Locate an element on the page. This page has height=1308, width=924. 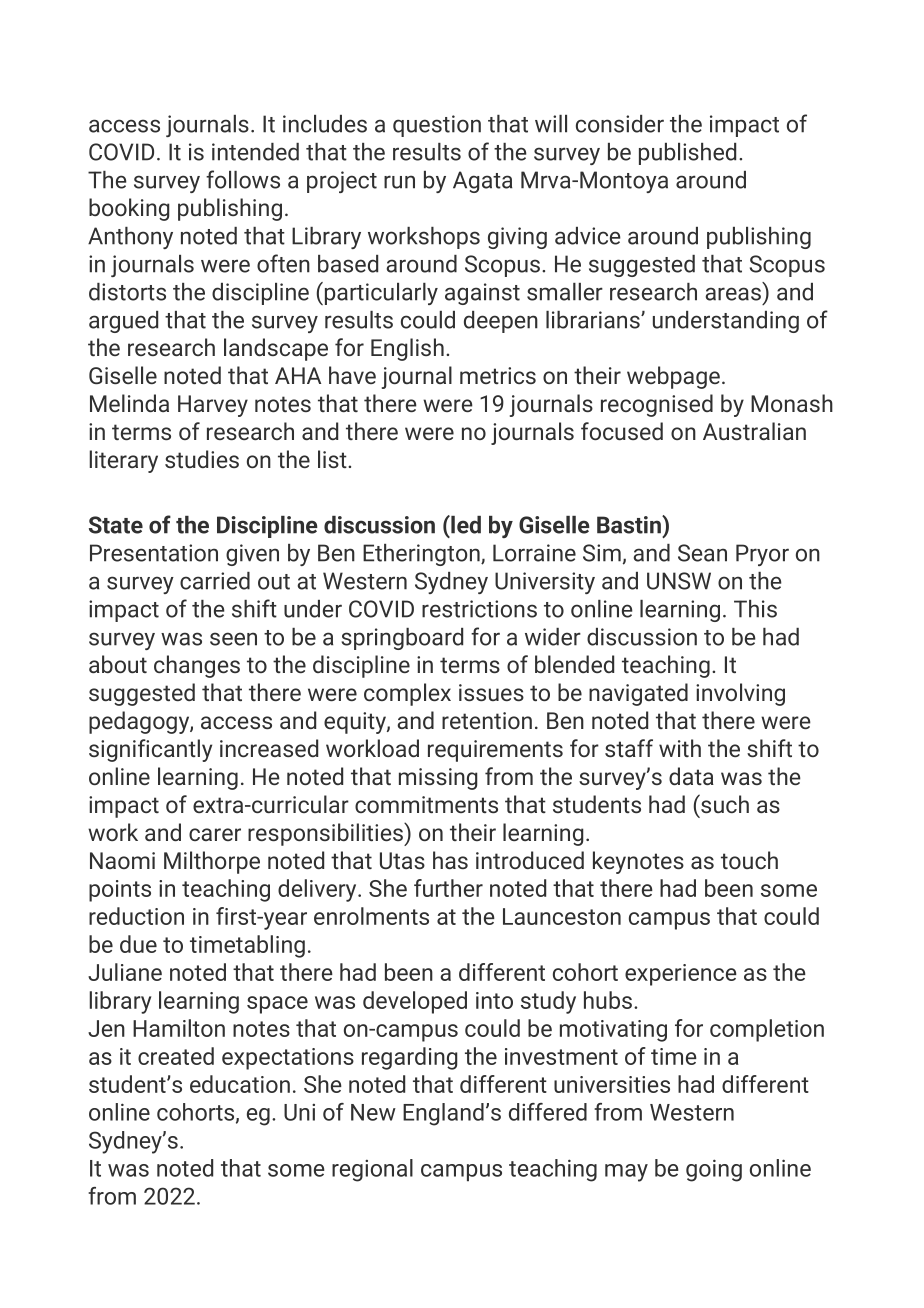
follows is located at coordinates (243, 179).
